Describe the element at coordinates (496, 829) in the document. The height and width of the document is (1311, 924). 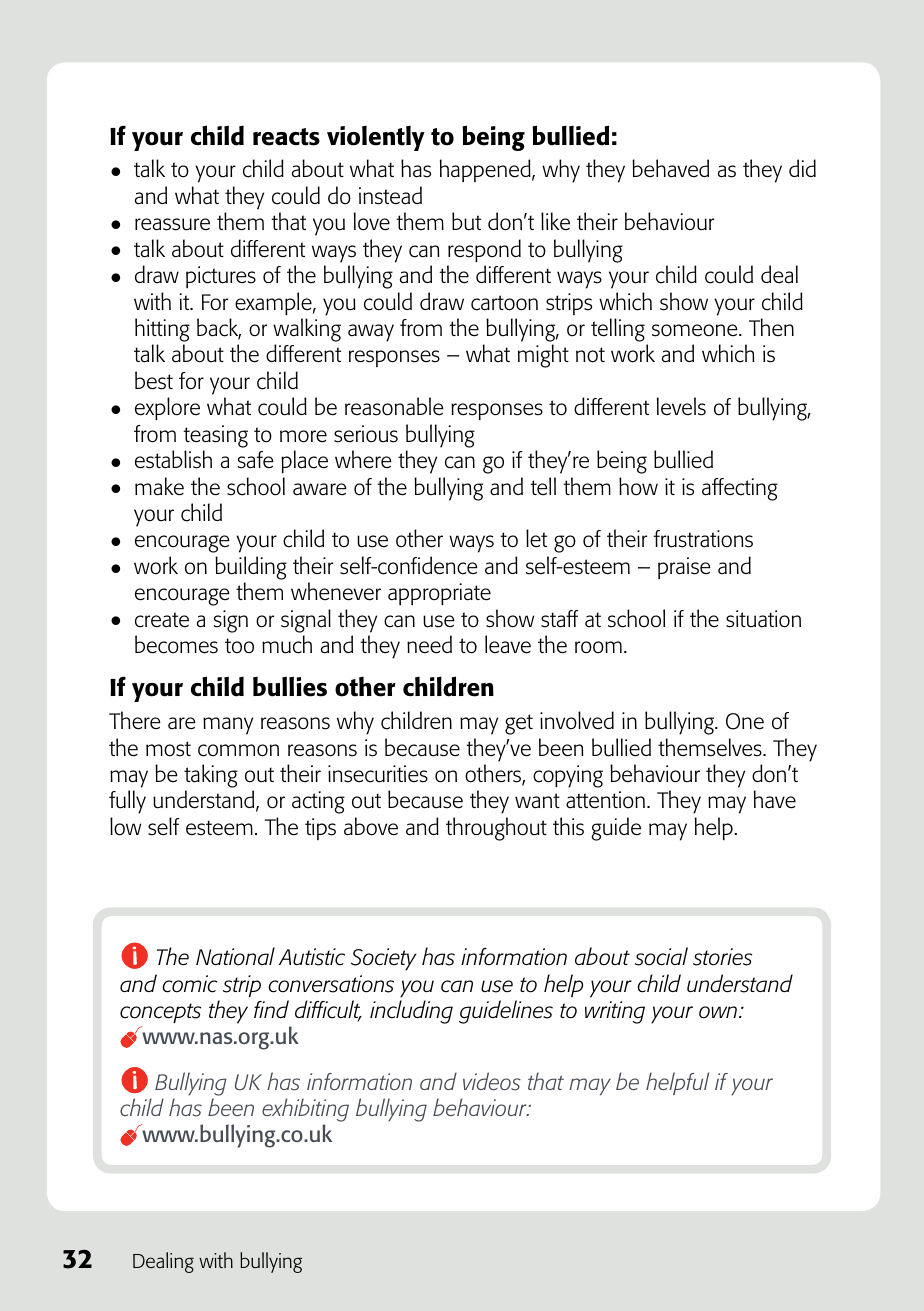
I see `throughout` at that location.
